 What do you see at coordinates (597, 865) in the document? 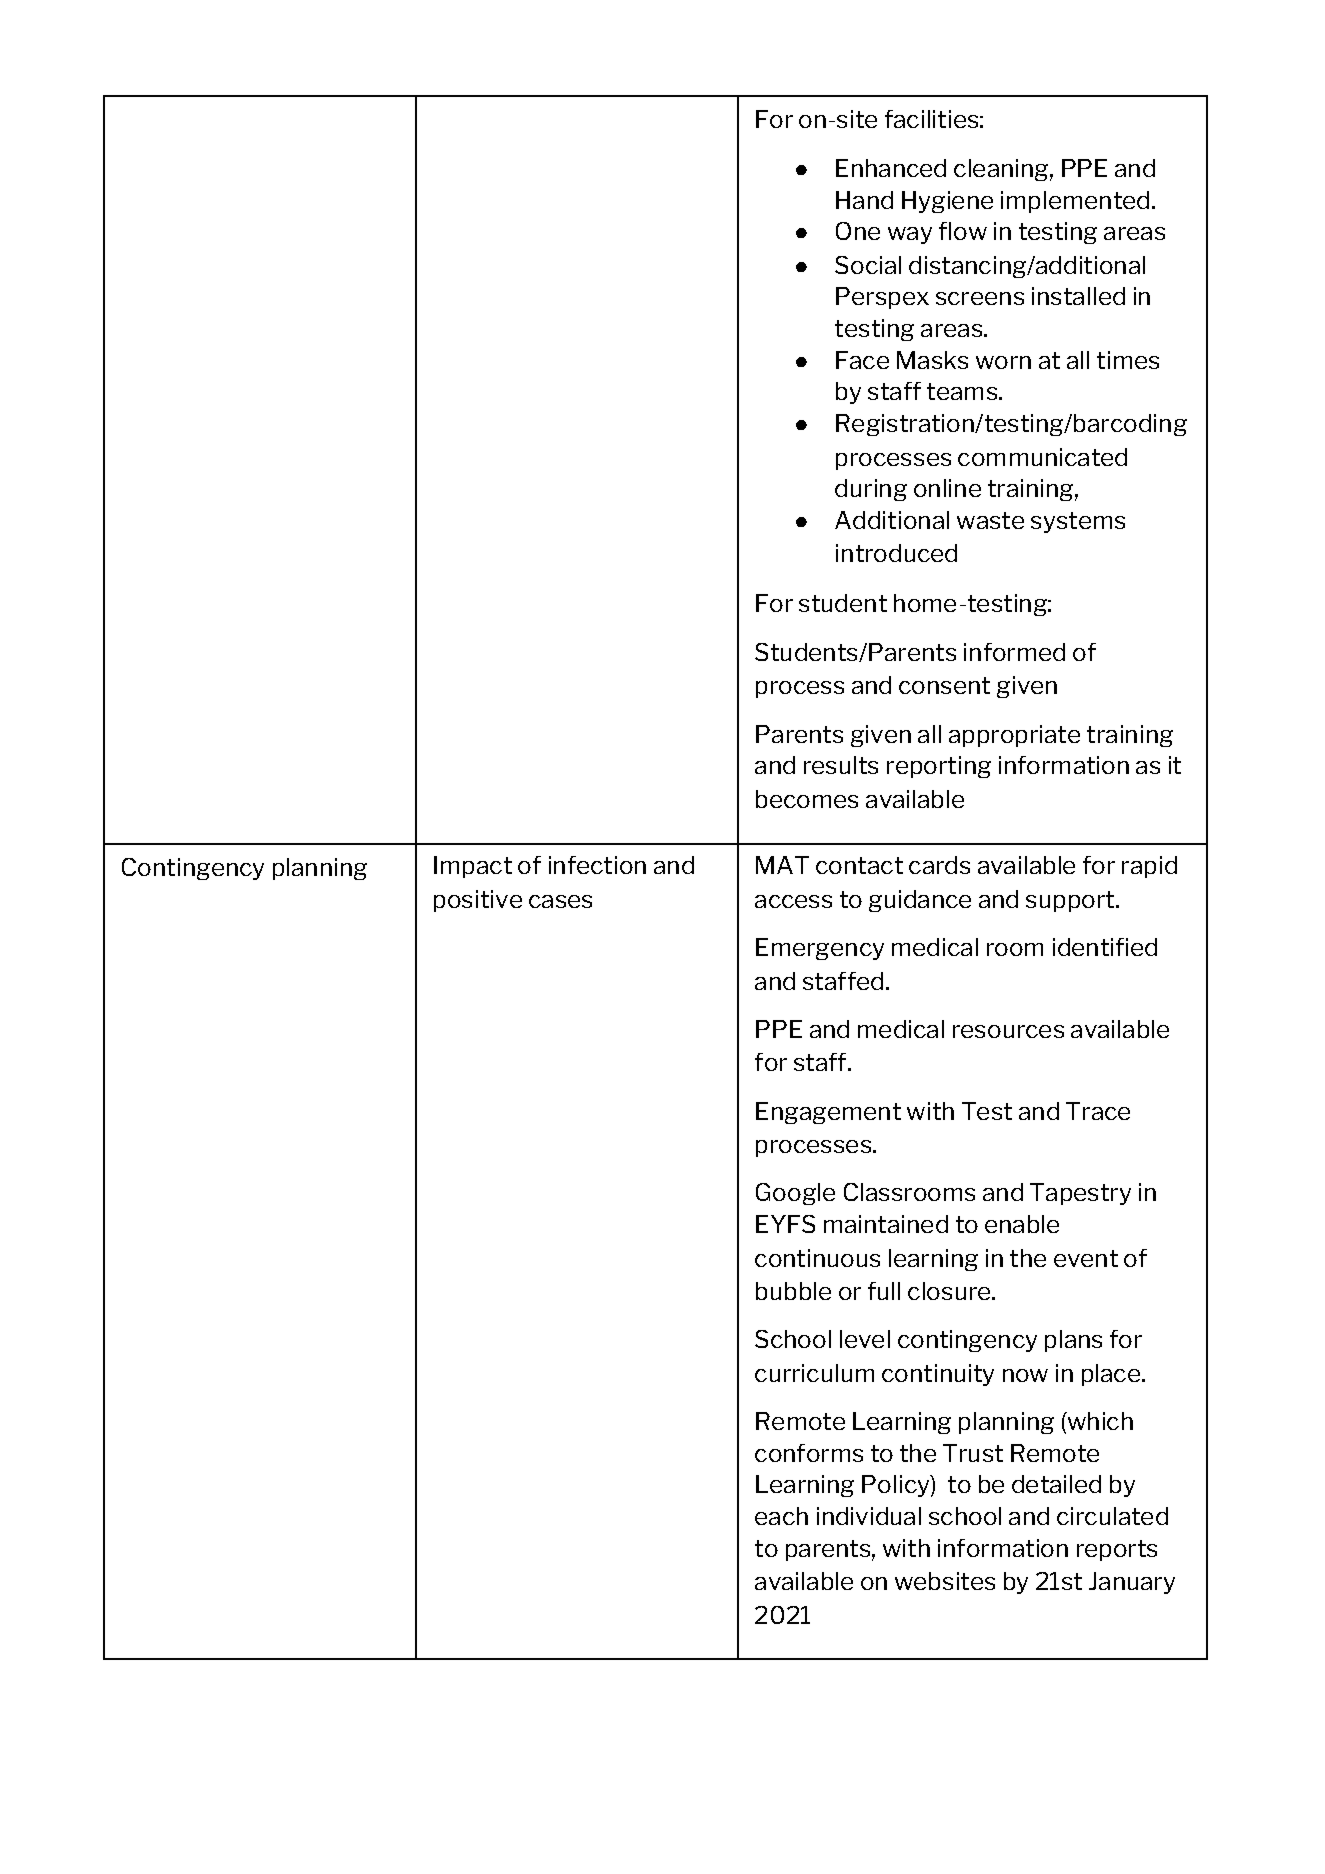
I see `infection` at bounding box center [597, 865].
